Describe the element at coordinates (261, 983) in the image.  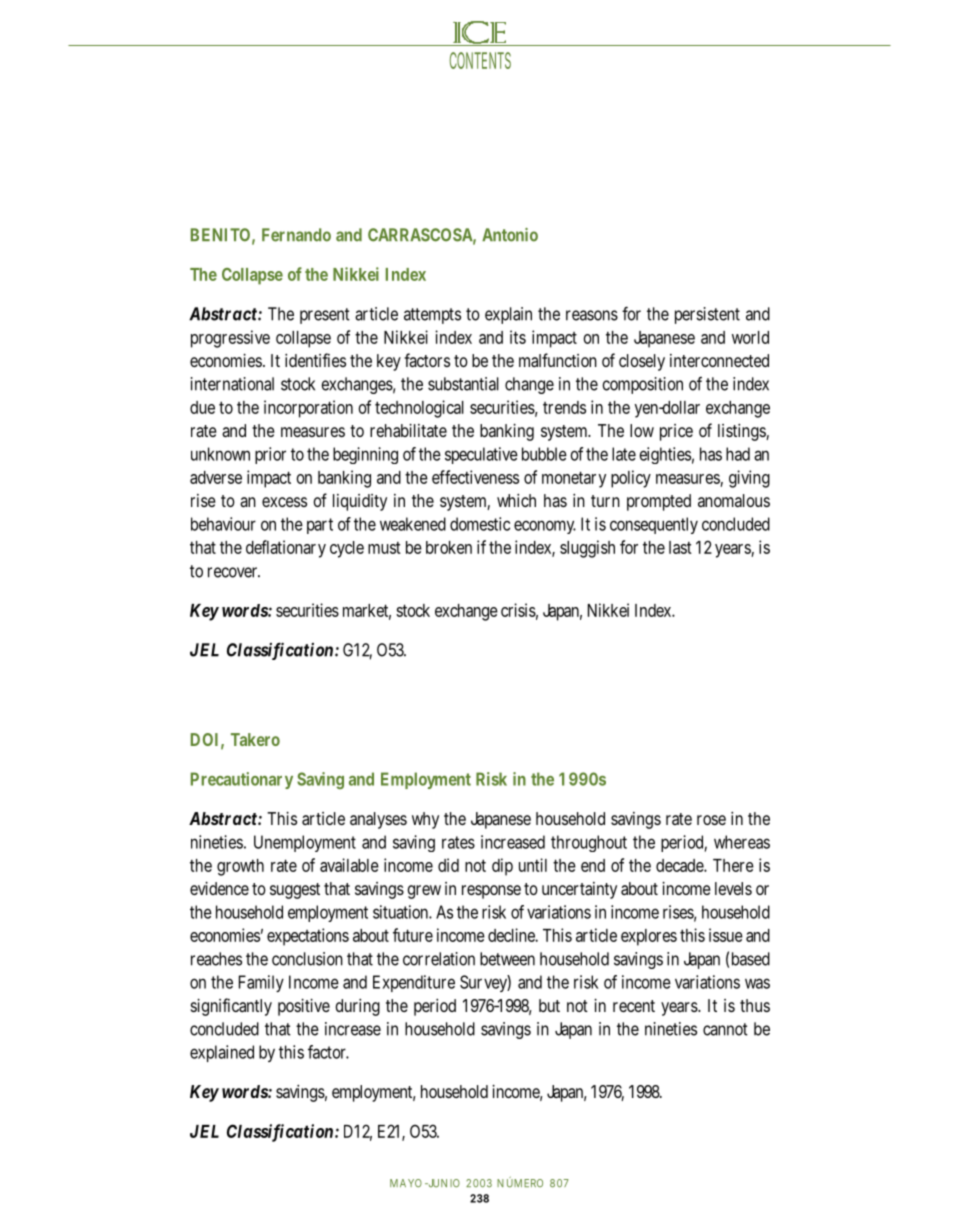
I see `Family` at that location.
